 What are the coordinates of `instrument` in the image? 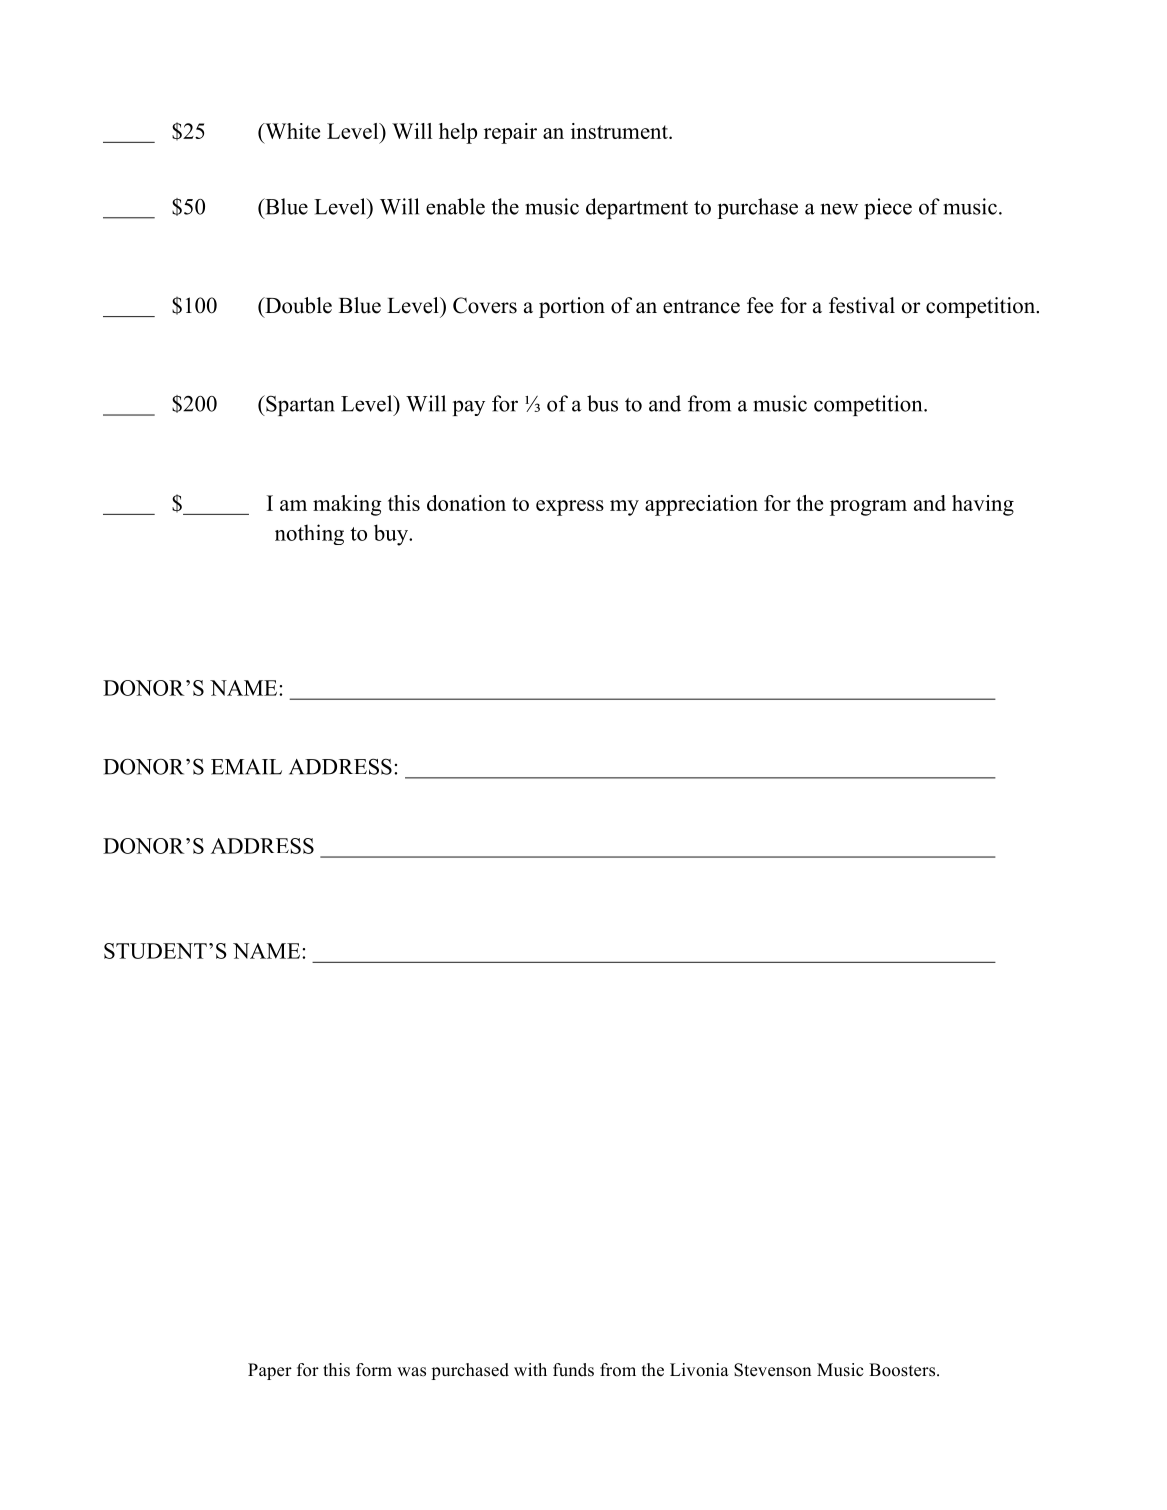 It's located at (620, 131).
